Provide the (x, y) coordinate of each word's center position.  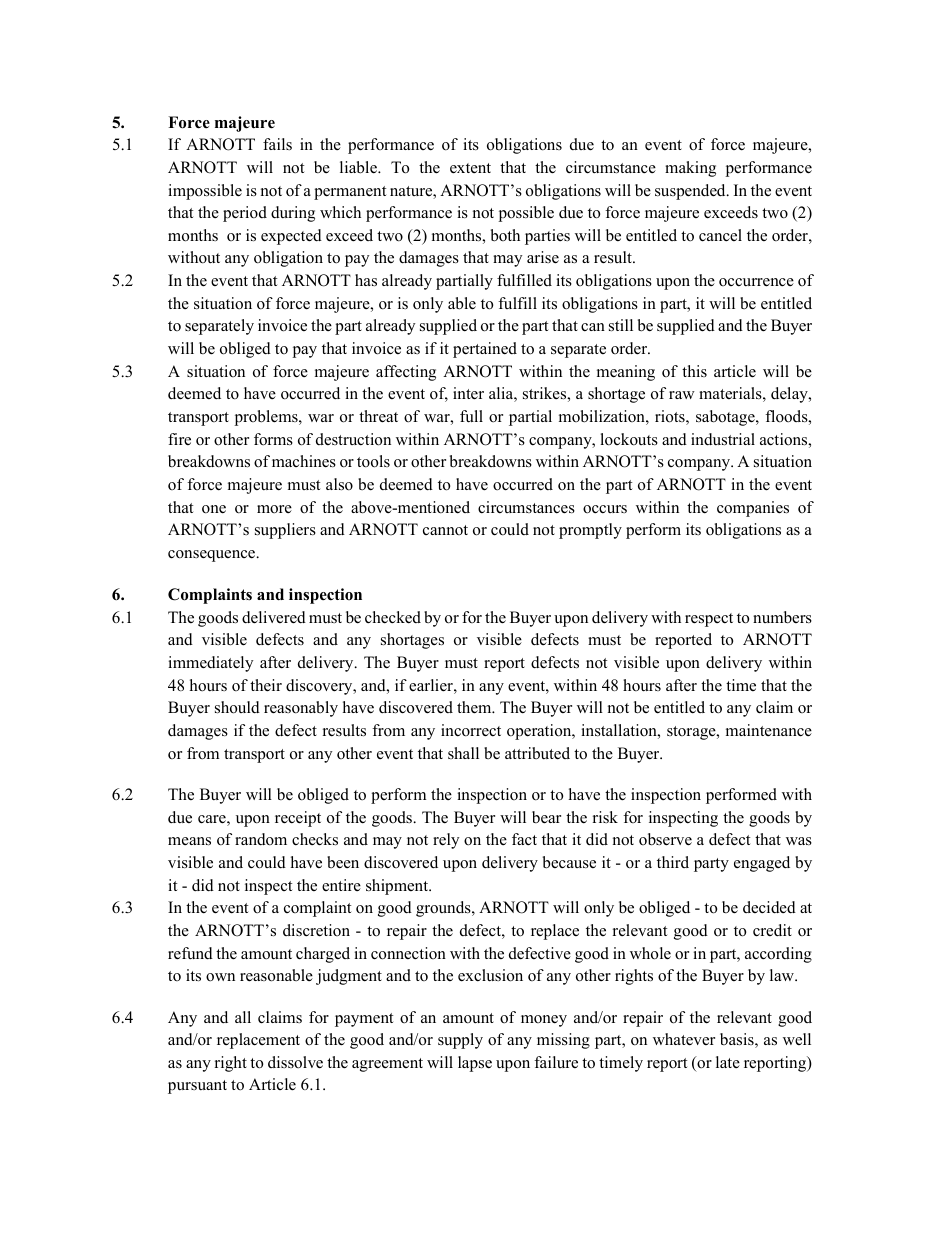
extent (470, 168)
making (690, 169)
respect (709, 620)
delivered (274, 617)
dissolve (295, 1062)
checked (393, 617)
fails (277, 144)
